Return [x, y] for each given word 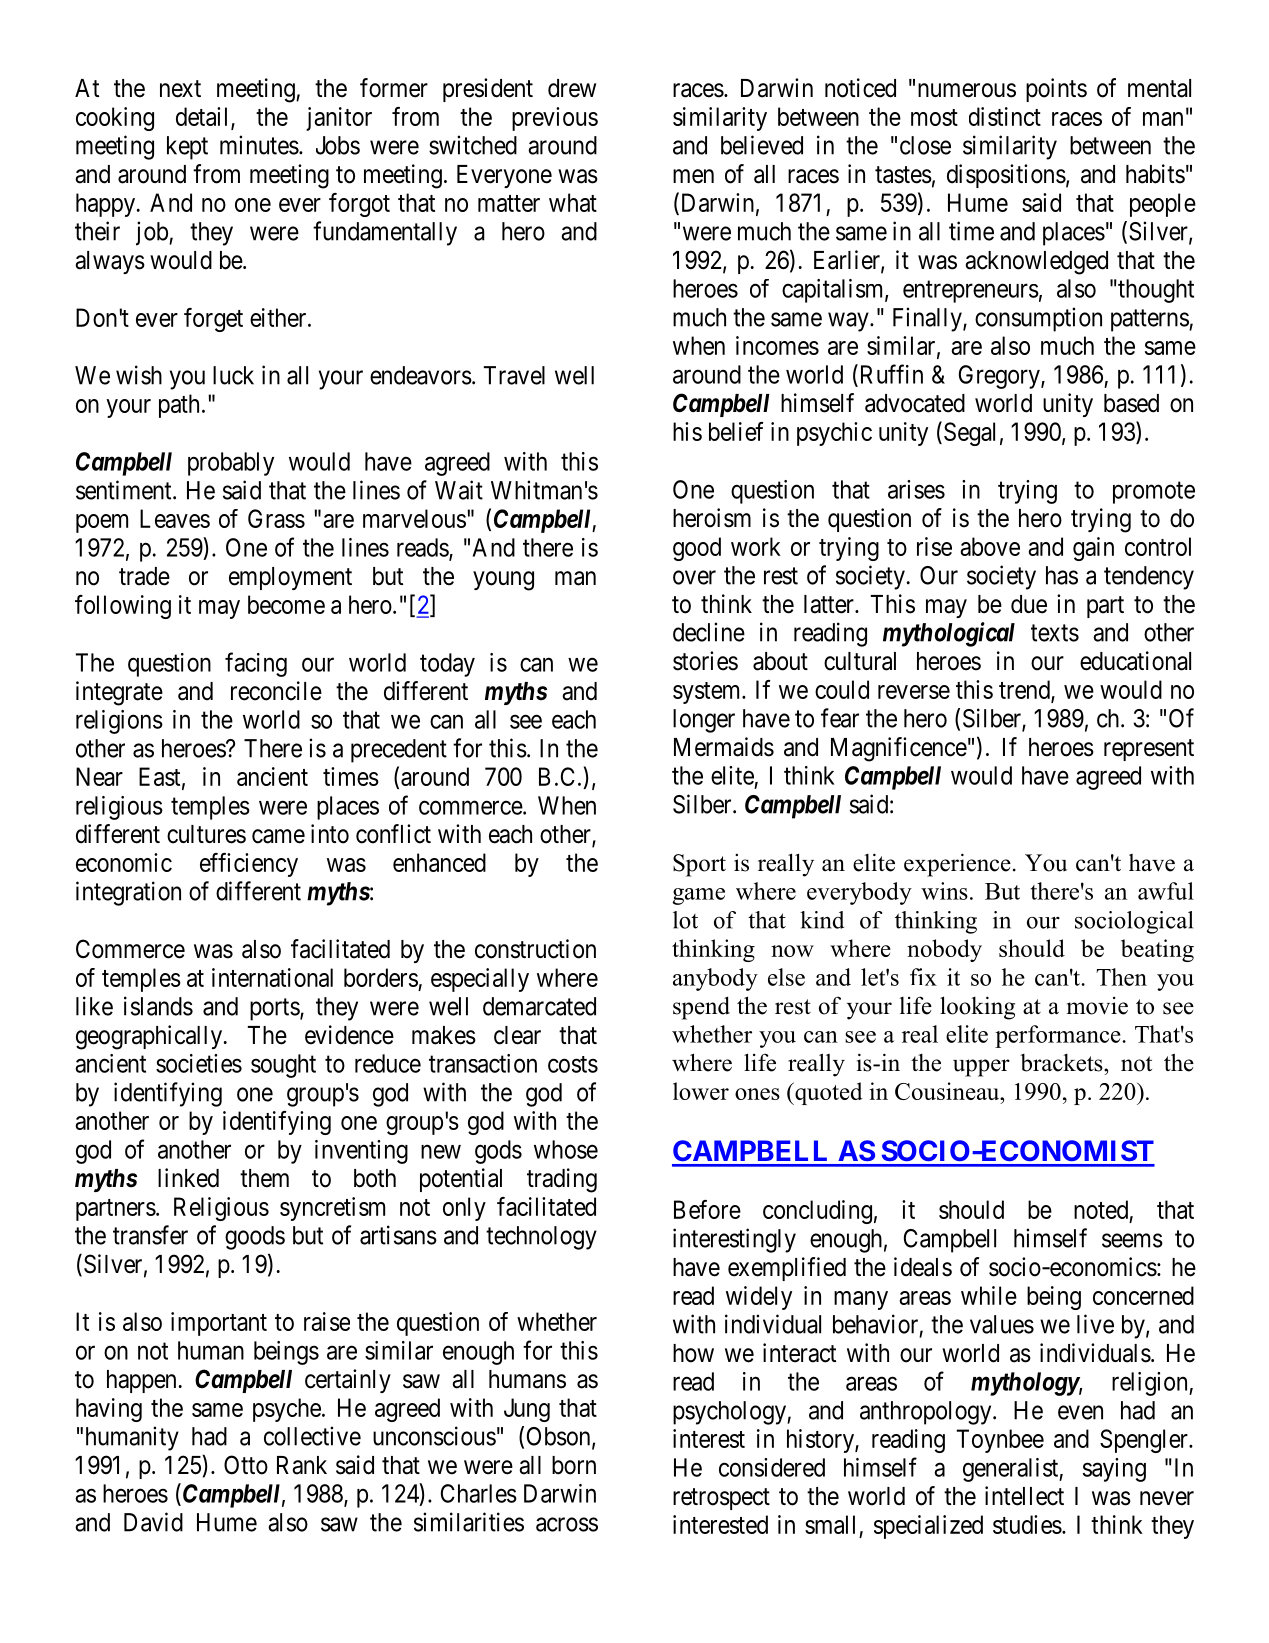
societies [199, 1063]
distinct [1005, 116]
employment [290, 578]
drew [572, 88]
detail [204, 117]
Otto [246, 1465]
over [694, 577]
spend [701, 1008]
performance [1058, 1036]
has [1062, 575]
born [574, 1465]
